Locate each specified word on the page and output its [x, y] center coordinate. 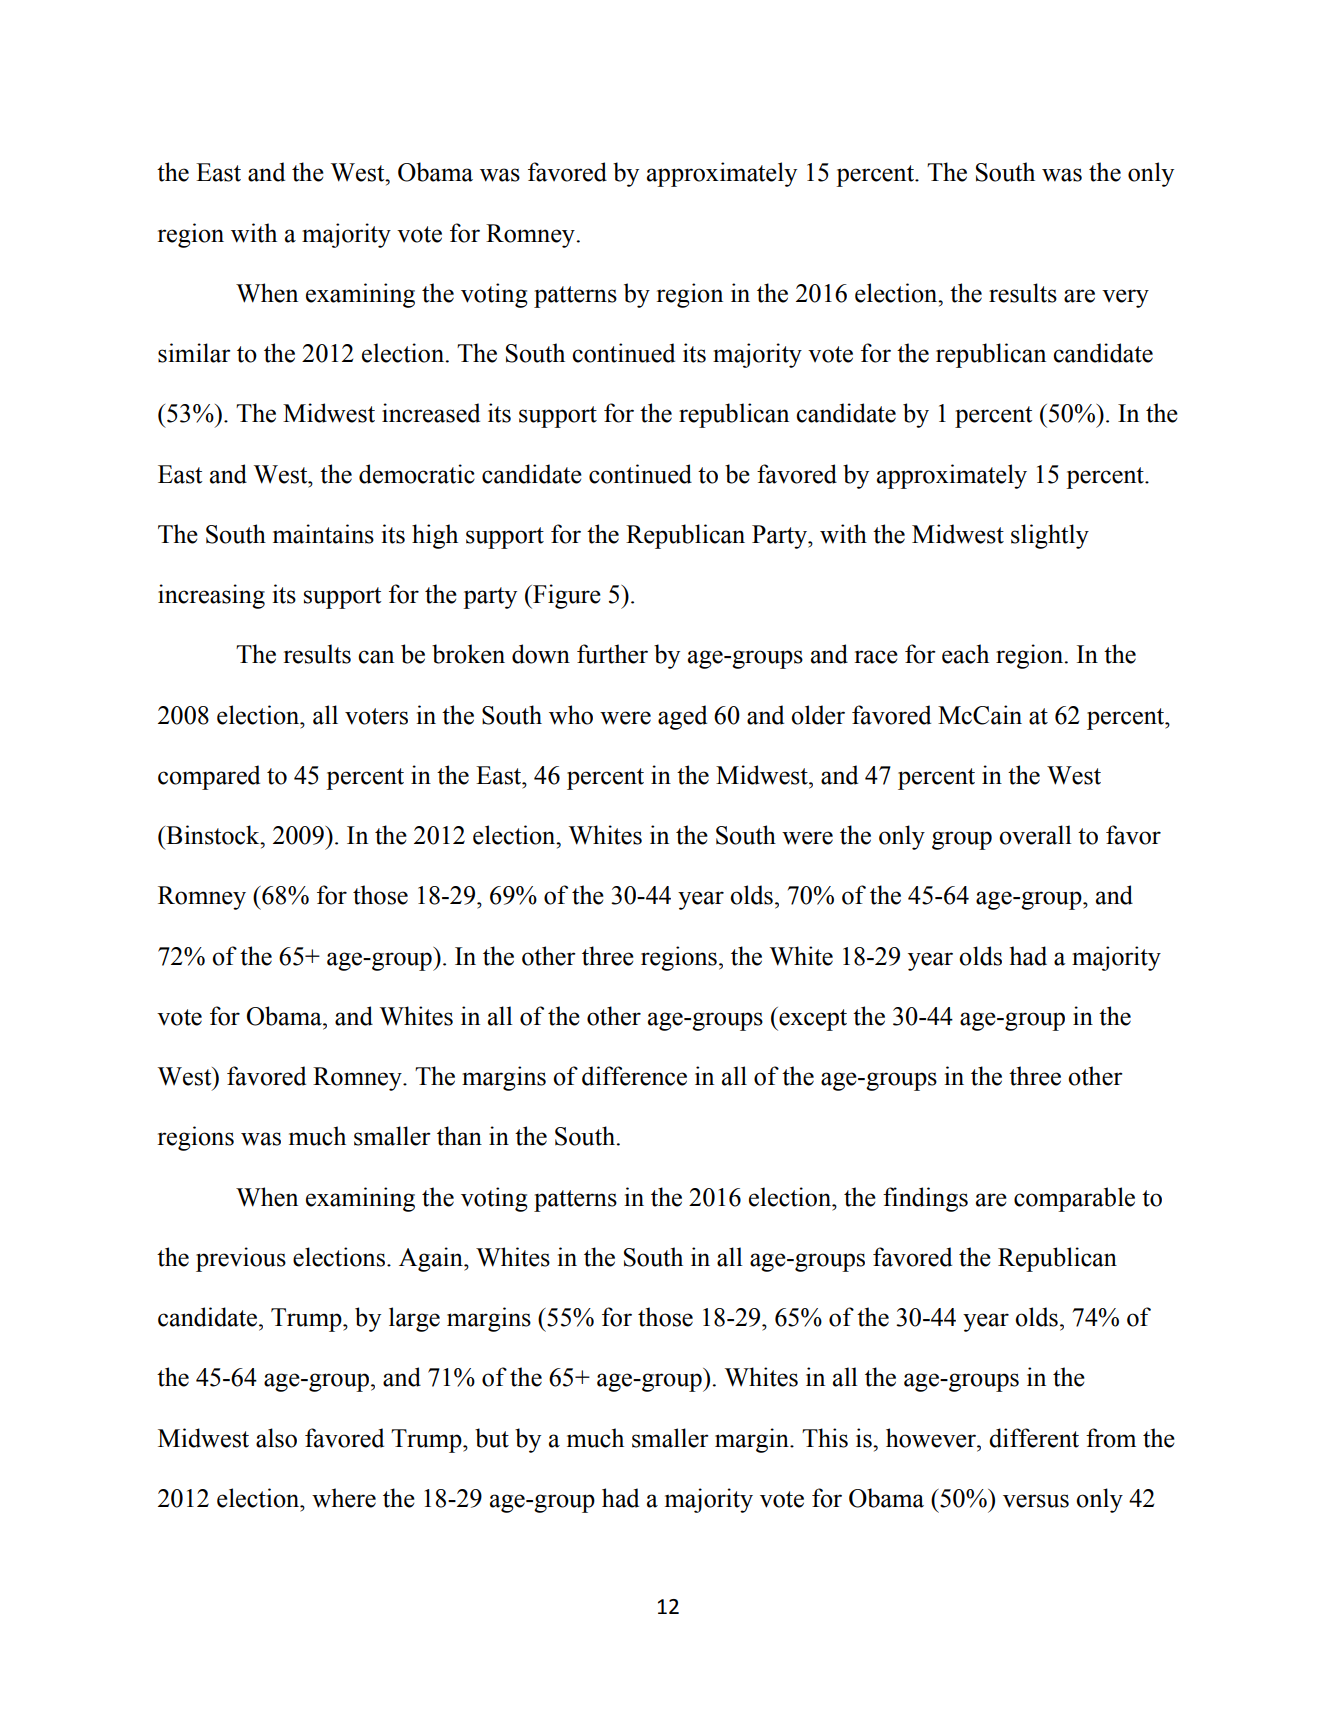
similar [194, 353]
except [812, 1019]
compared [209, 777]
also [276, 1438]
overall [1035, 835]
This [825, 1438]
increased [431, 413]
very [1125, 298]
